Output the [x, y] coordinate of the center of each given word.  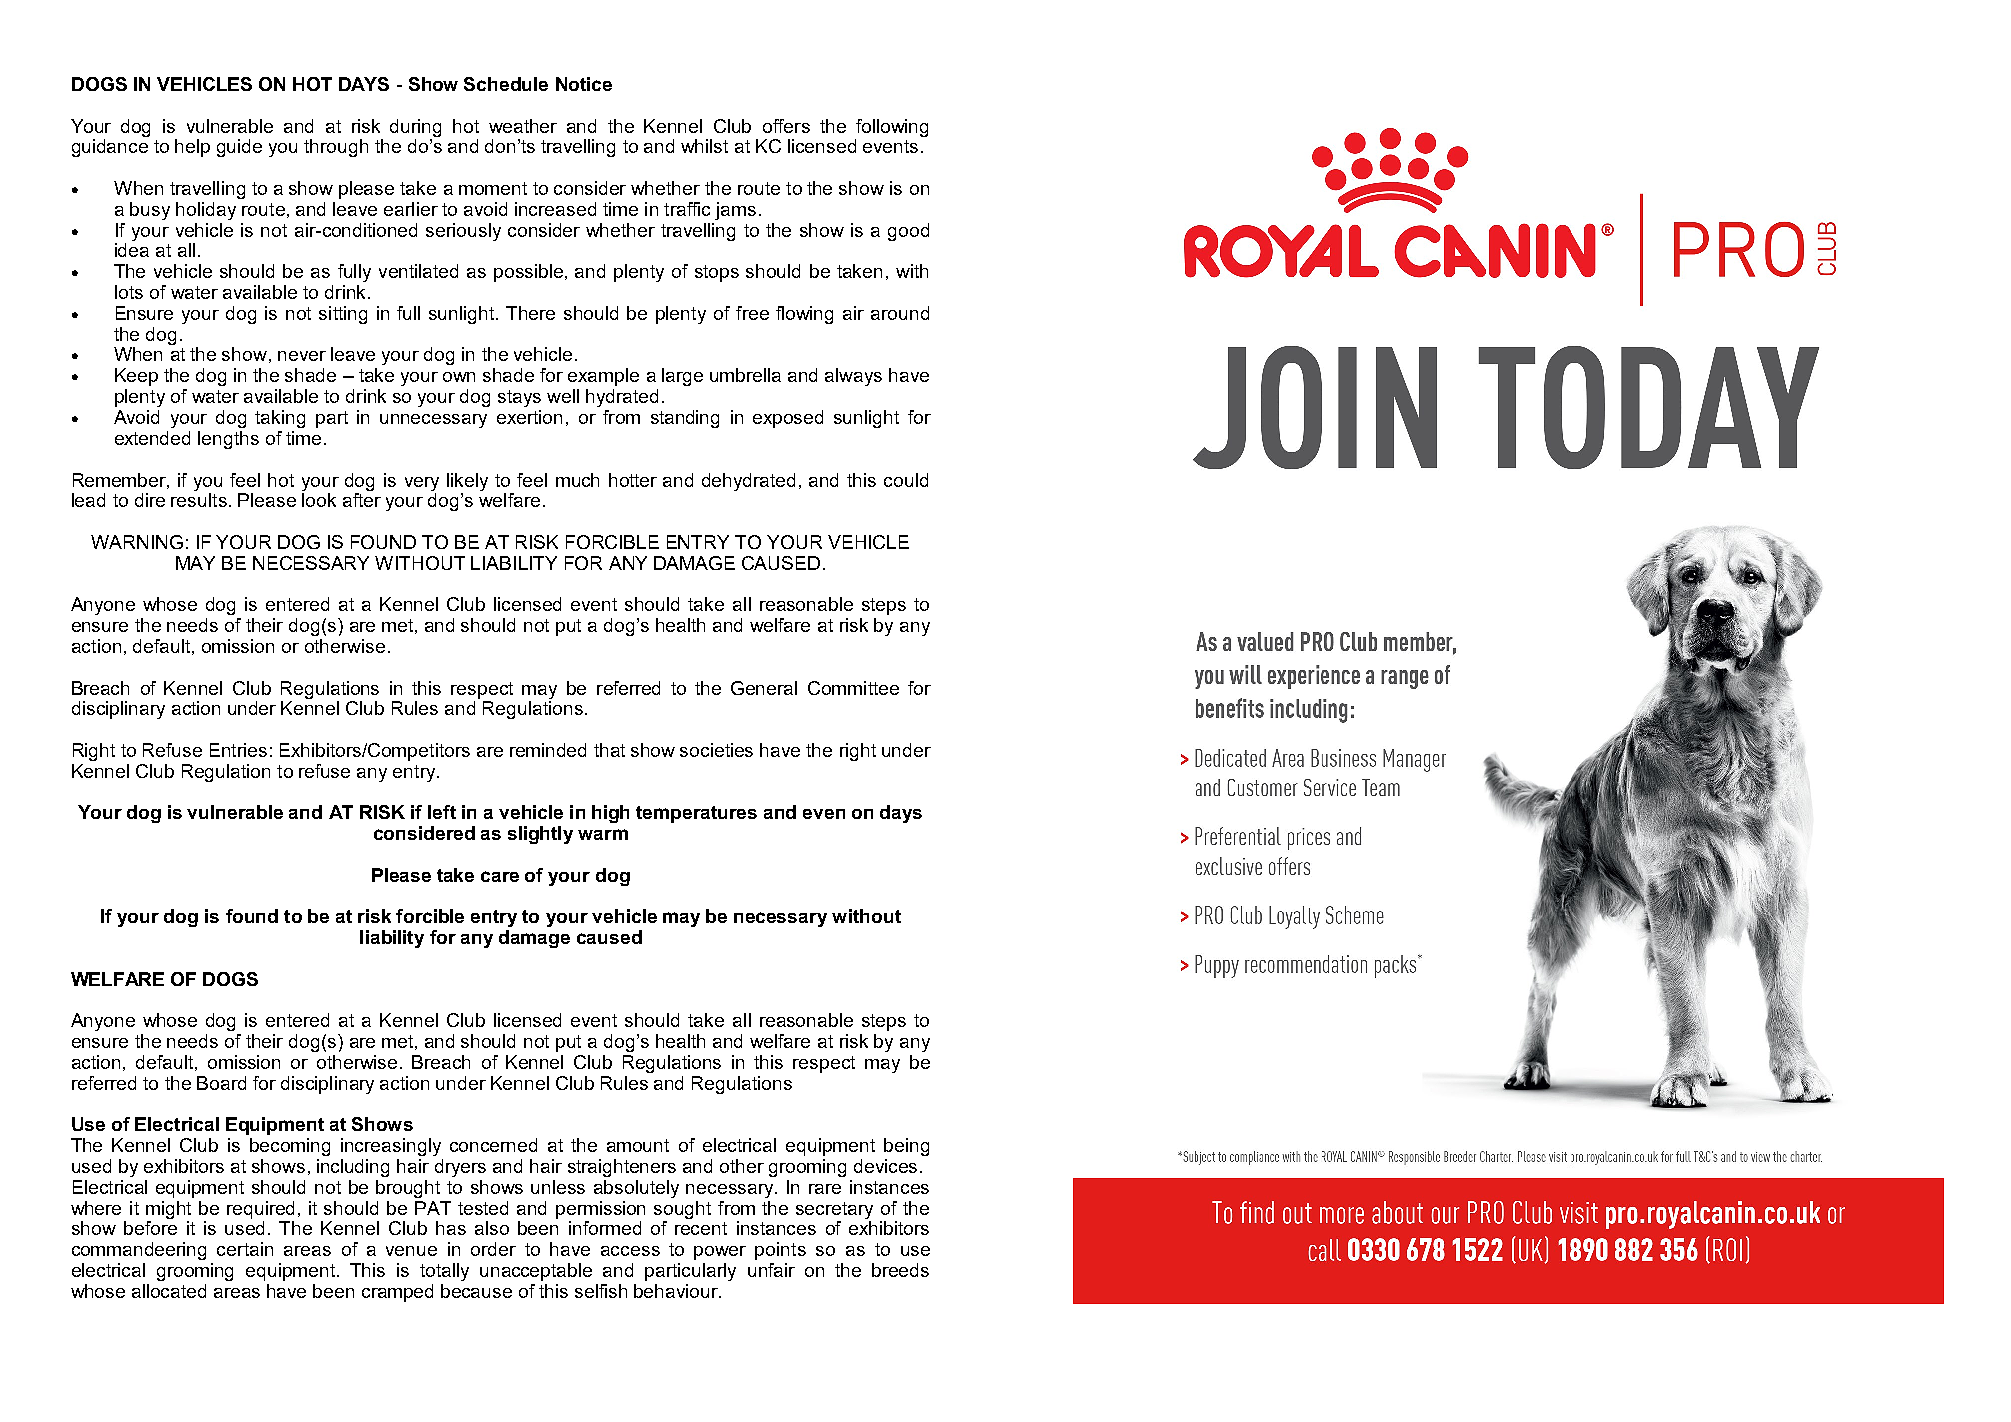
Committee [853, 688]
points [780, 1251]
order [493, 1249]
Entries [238, 750]
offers [786, 126]
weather [523, 126]
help [192, 148]
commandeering [139, 1251]
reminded [548, 750]
